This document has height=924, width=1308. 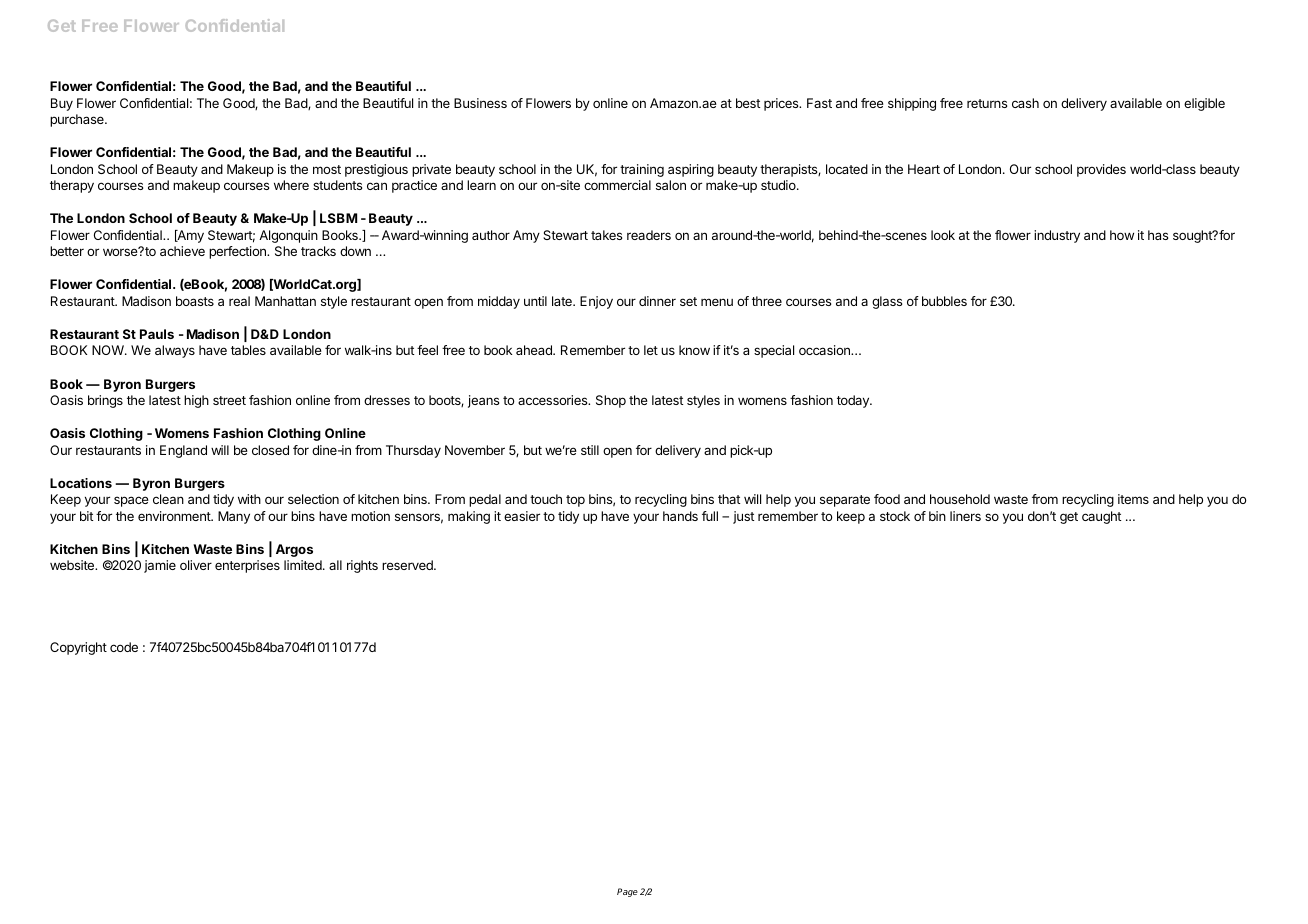 I want to click on liners, so click(x=965, y=516).
